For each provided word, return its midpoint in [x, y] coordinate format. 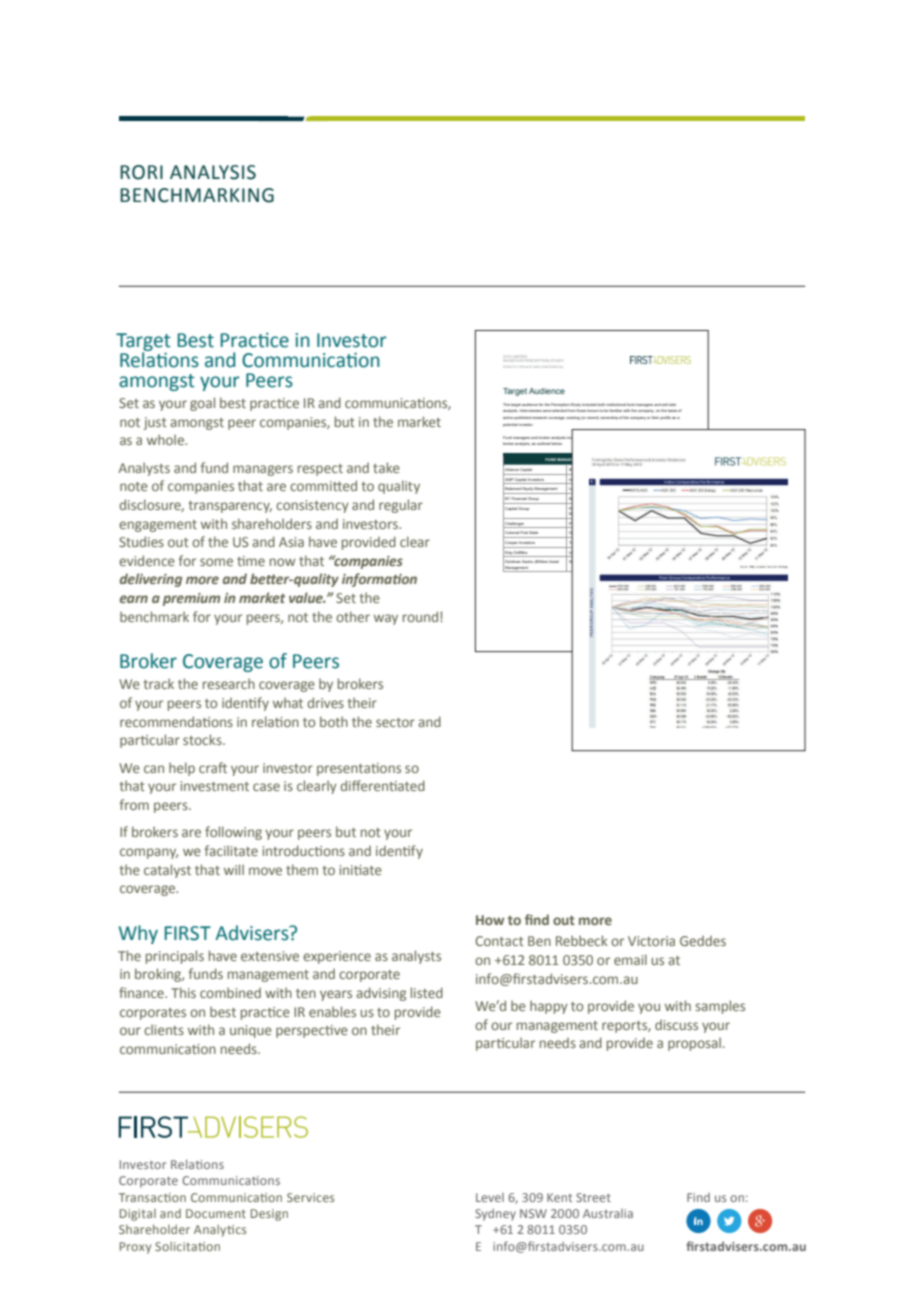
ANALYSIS [213, 172]
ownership [609, 418]
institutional [616, 404]
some [216, 562]
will [234, 869]
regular [401, 506]
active [508, 417]
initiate [360, 870]
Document [216, 1213]
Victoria [651, 941]
